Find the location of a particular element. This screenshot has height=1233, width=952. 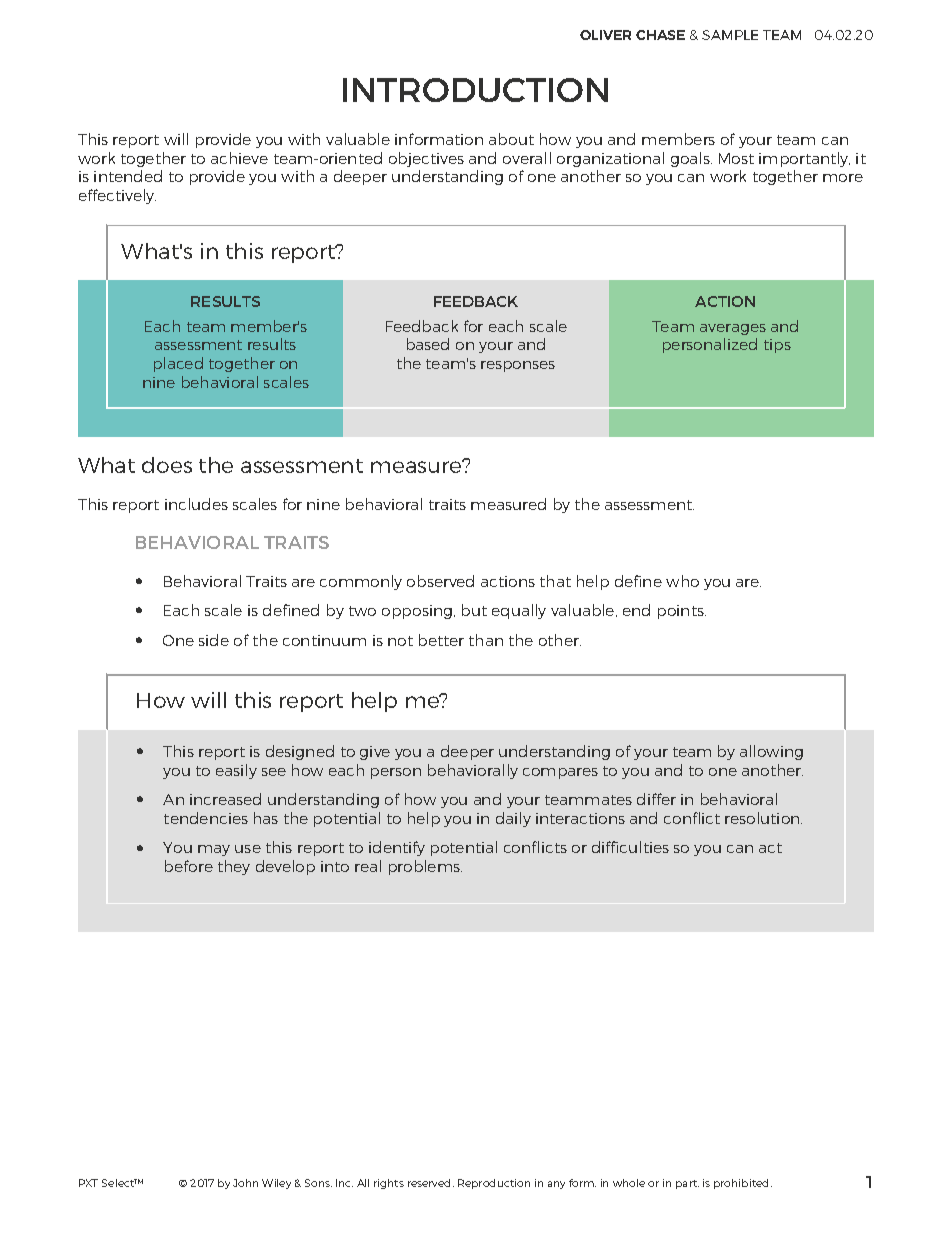

responses is located at coordinates (518, 366).
